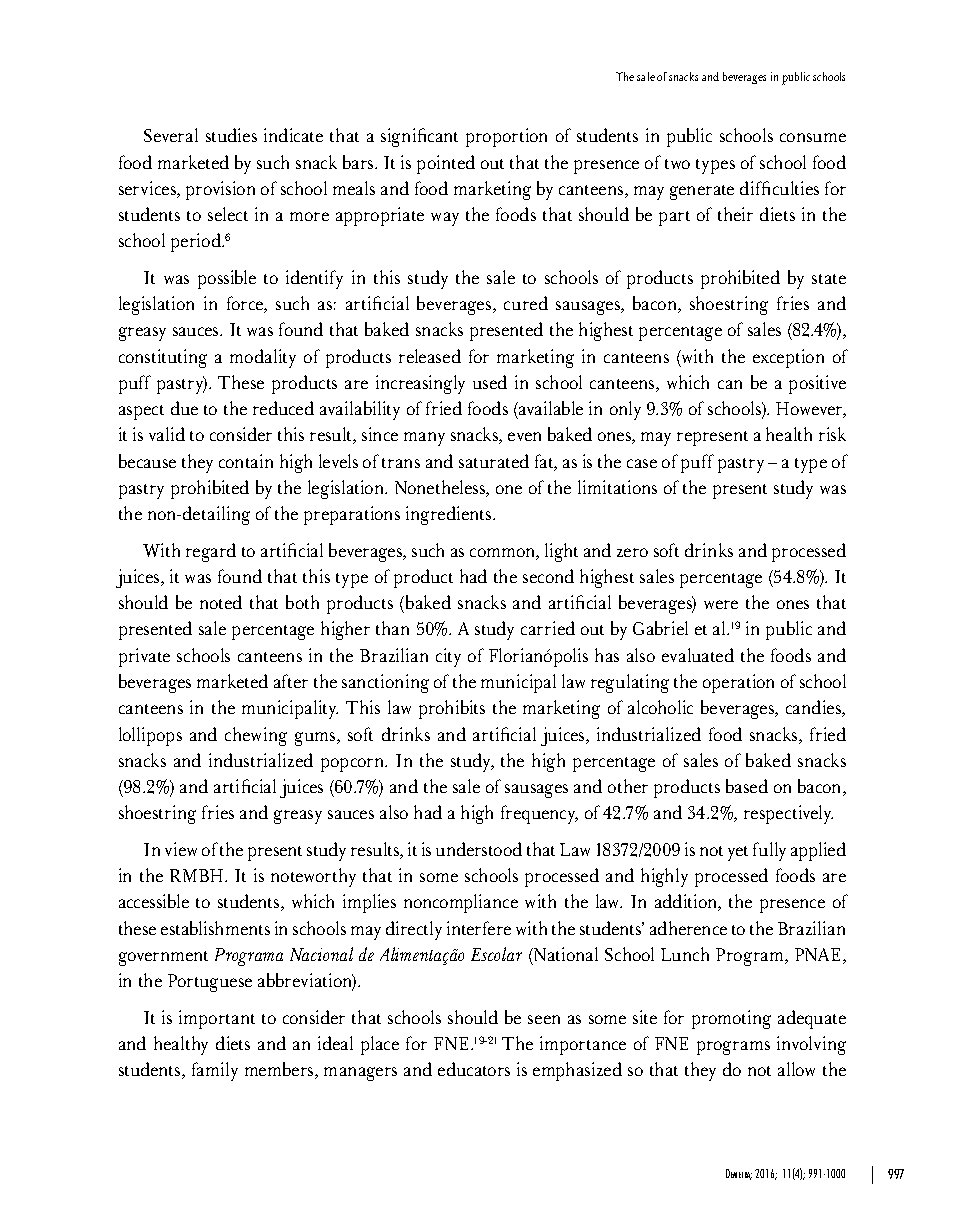  I want to click on educators, so click(474, 1069).
